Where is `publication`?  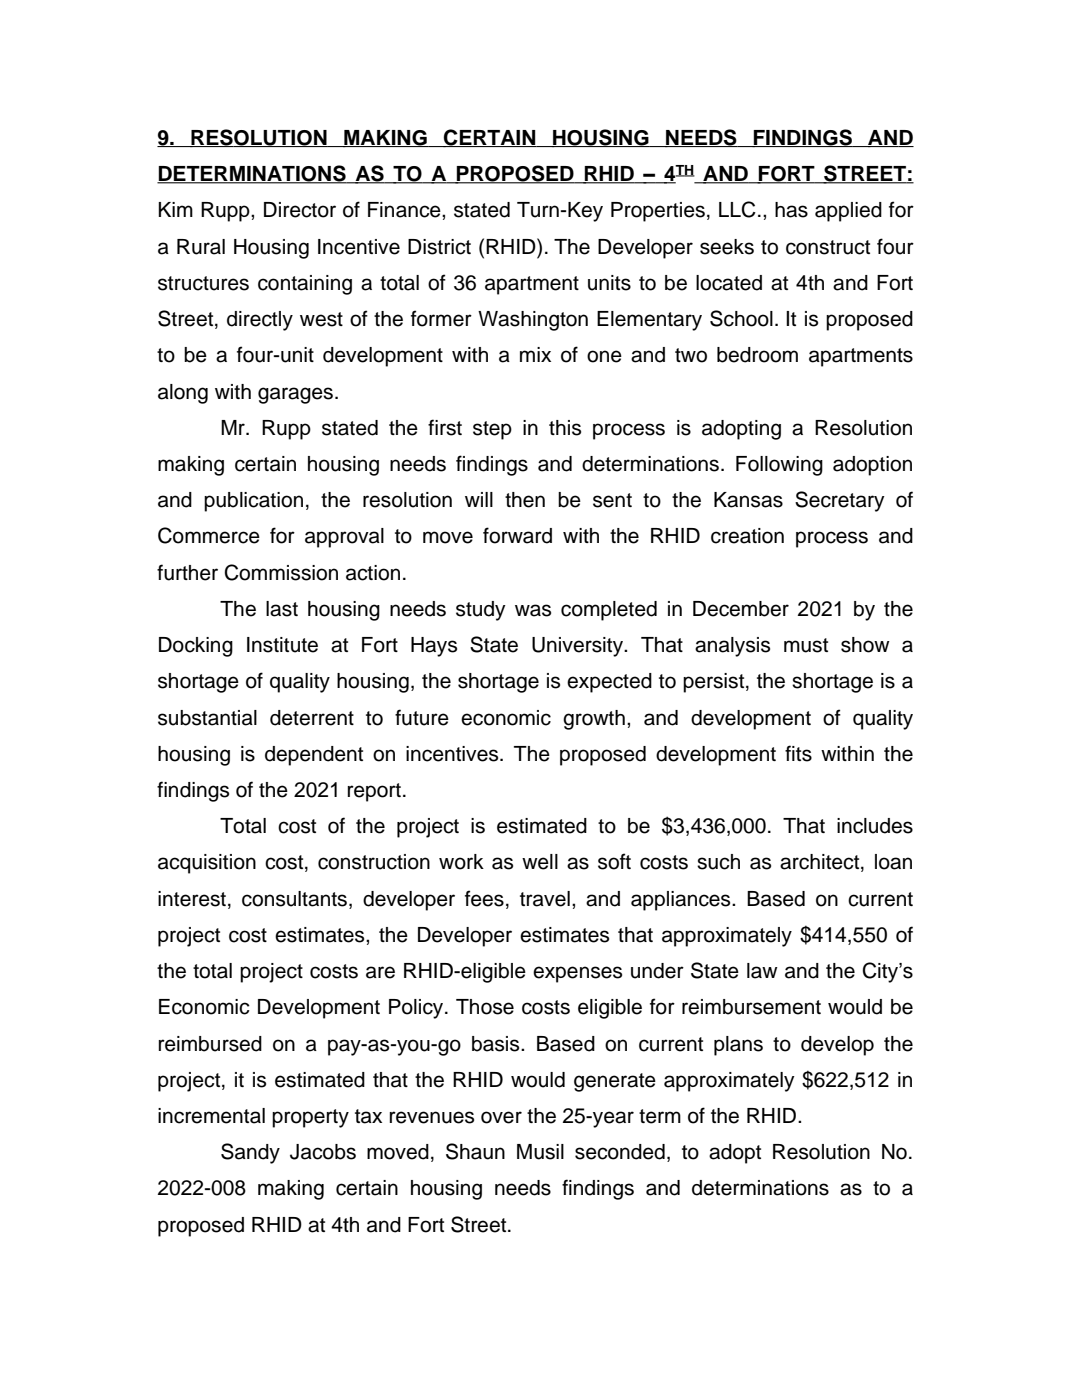
publication is located at coordinates (253, 502).
